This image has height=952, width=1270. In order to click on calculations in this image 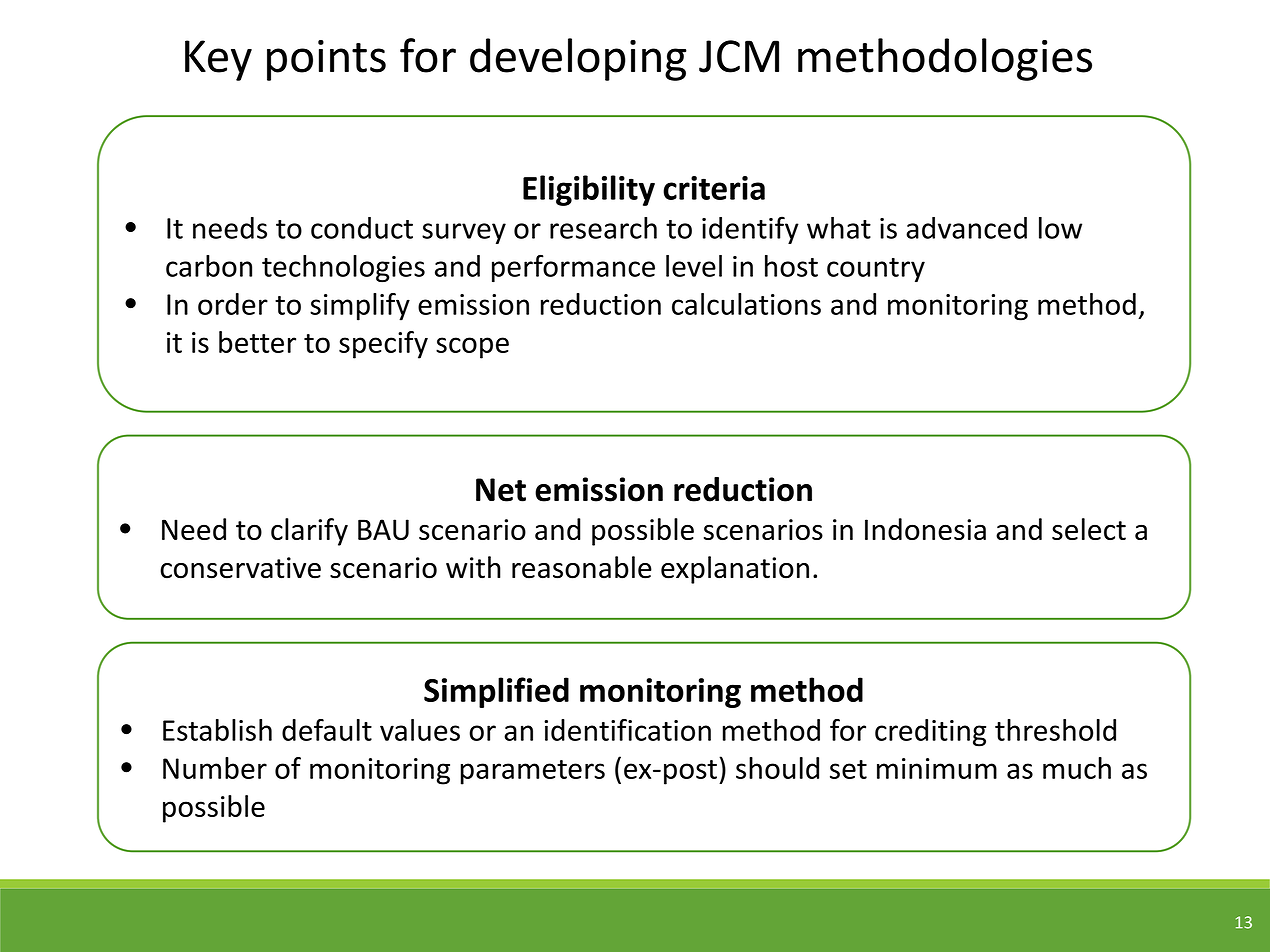, I will do `click(746, 304)`.
